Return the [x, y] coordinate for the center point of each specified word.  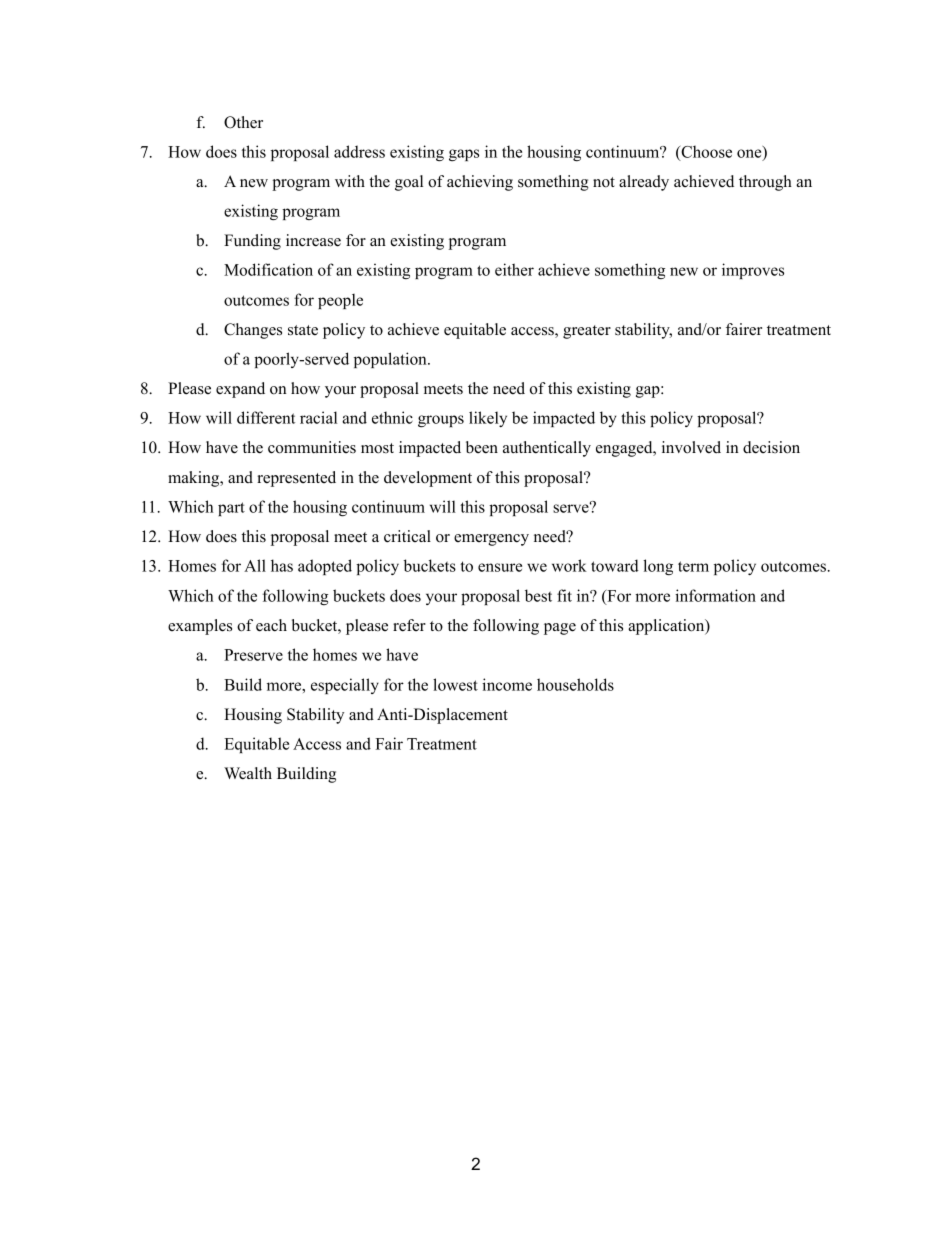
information [715, 595]
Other [243, 122]
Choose [705, 152]
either [514, 269]
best [538, 595]
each [271, 625]
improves [753, 271]
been [482, 447]
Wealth [248, 773]
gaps [464, 155]
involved [691, 447]
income [507, 684]
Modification [268, 269]
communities [312, 447]
